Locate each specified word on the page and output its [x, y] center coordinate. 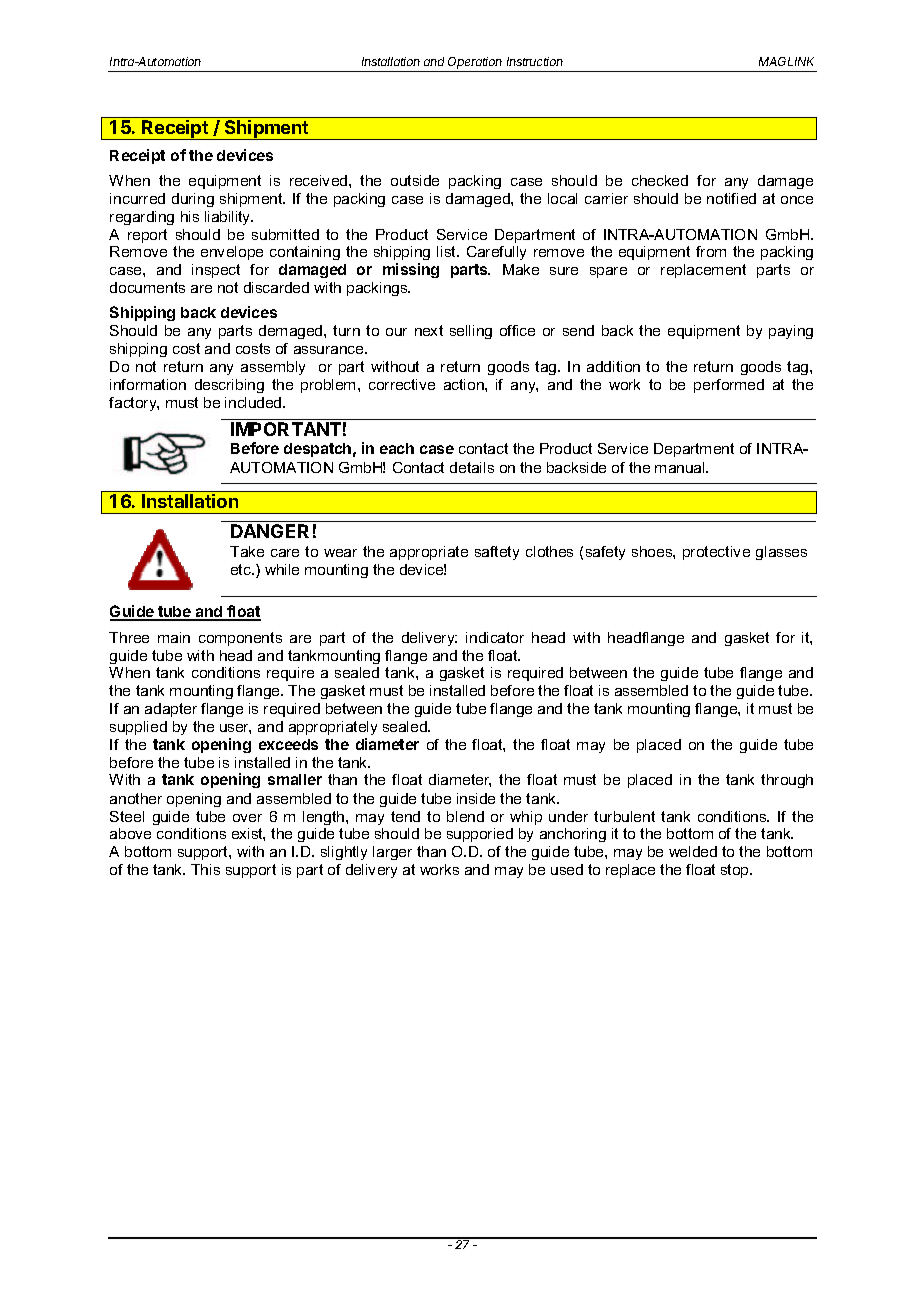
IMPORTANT [286, 429]
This [205, 869]
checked [660, 180]
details [472, 467]
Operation [475, 63]
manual [681, 467]
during [193, 200]
